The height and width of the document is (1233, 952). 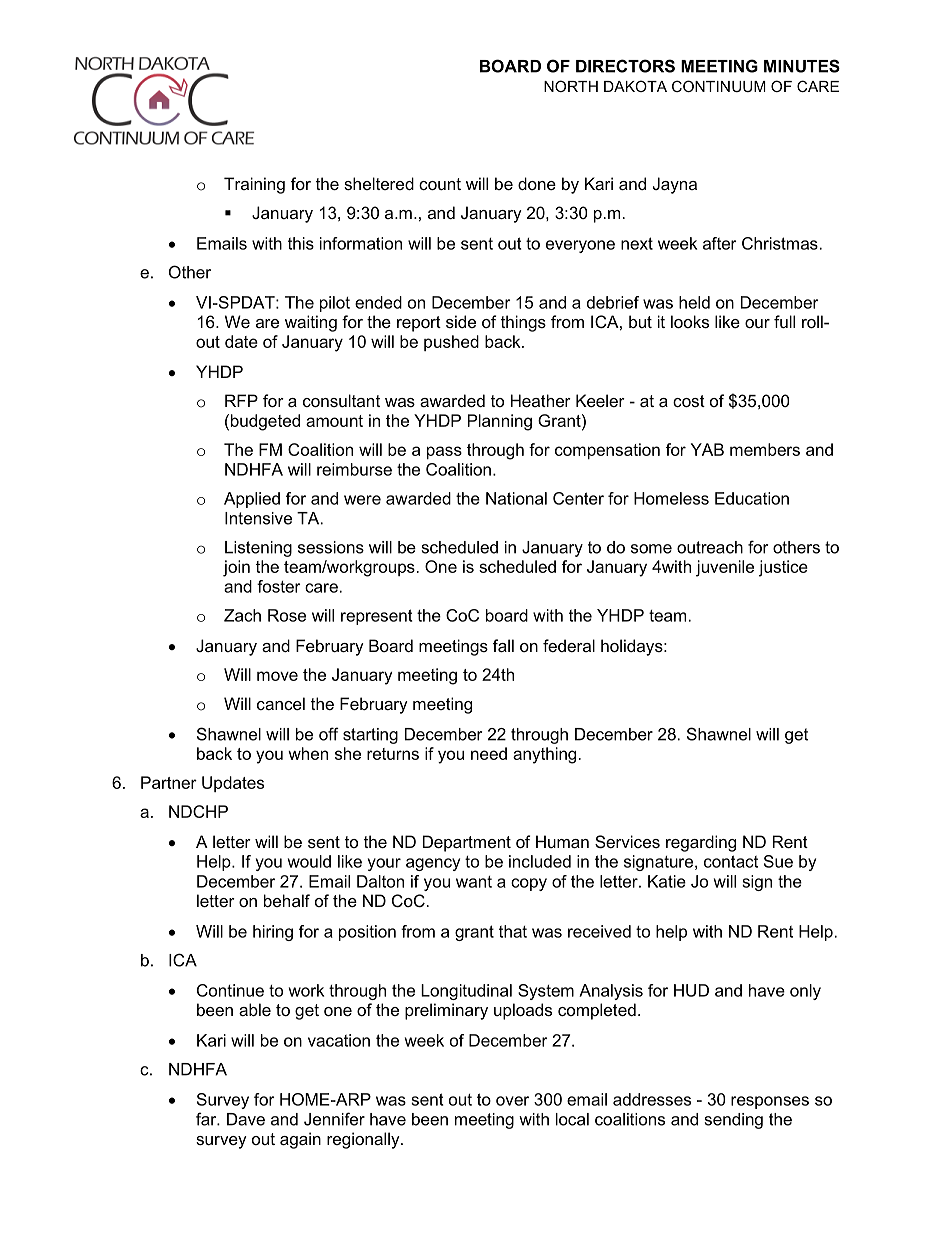 What do you see at coordinates (281, 703) in the document?
I see `cancel` at bounding box center [281, 703].
